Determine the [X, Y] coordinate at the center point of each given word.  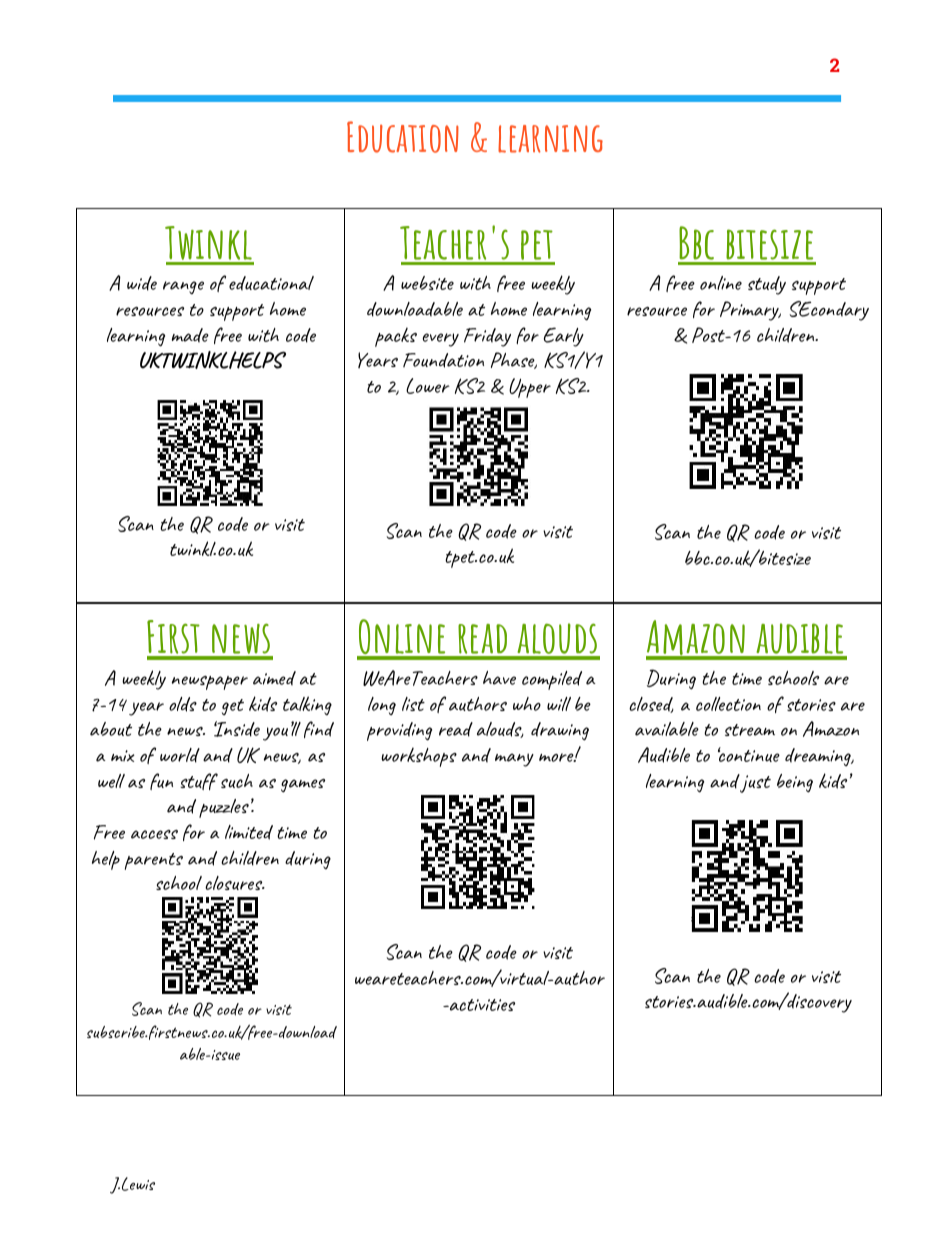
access [154, 834]
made [190, 335]
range [183, 287]
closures [235, 883]
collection [728, 704]
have [499, 678]
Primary [750, 311]
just [755, 783]
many [514, 760]
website [427, 283]
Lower [428, 386]
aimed [274, 678]
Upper [530, 388]
